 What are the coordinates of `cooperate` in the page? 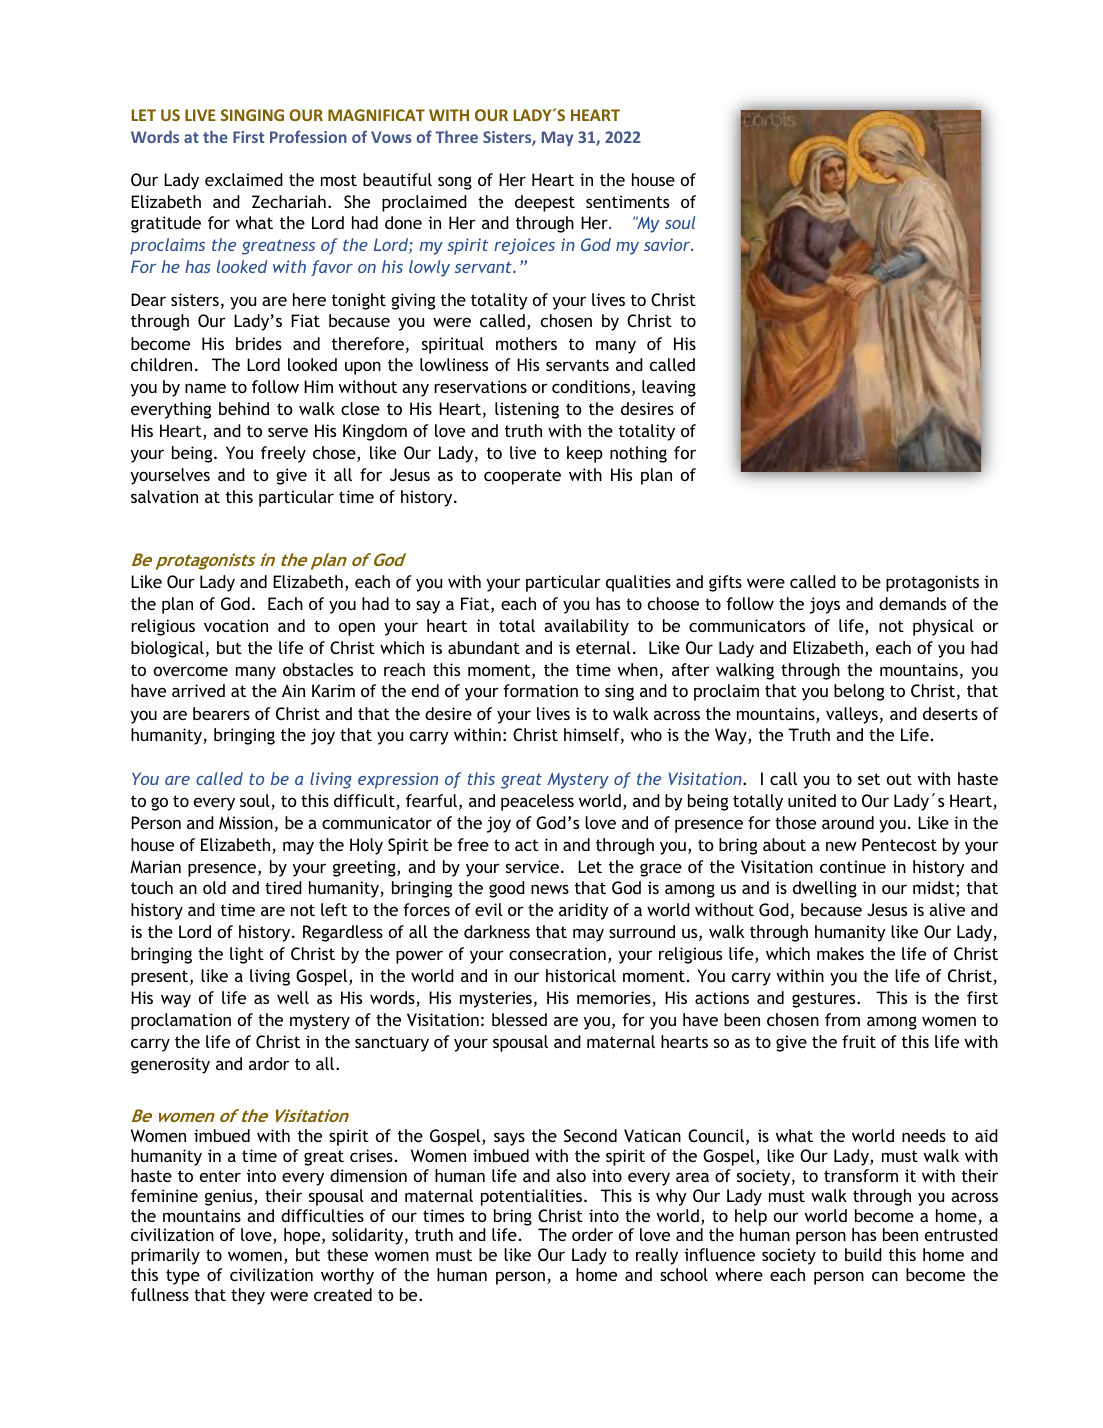 It's located at (522, 477).
